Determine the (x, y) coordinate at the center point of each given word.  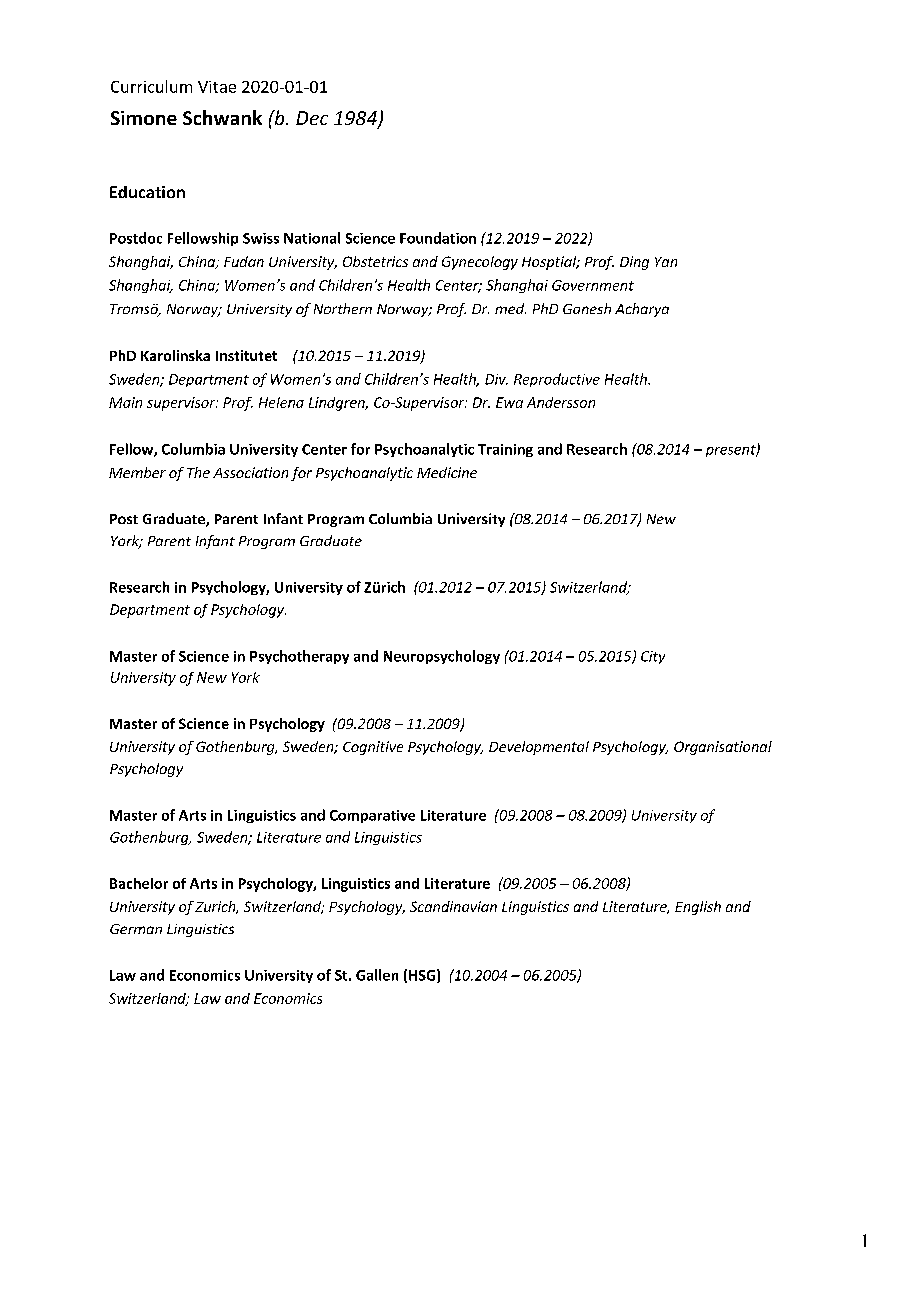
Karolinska (175, 355)
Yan (666, 262)
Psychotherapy (299, 657)
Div (496, 379)
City (653, 657)
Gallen (377, 975)
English (698, 908)
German (136, 929)
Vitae (217, 87)
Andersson (561, 402)
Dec (312, 118)
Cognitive (373, 748)
